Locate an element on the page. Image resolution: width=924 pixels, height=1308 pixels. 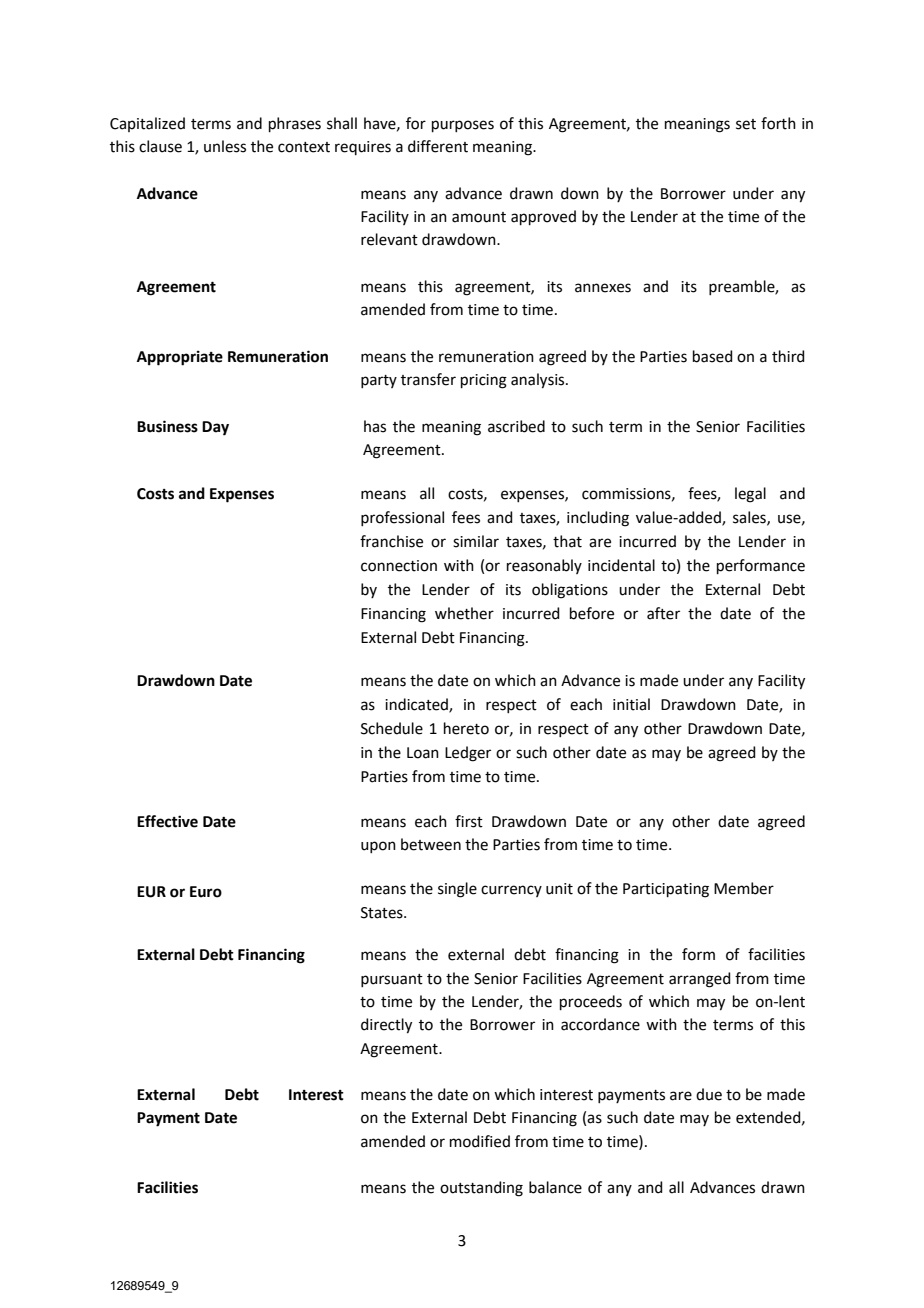
based is located at coordinates (713, 356).
